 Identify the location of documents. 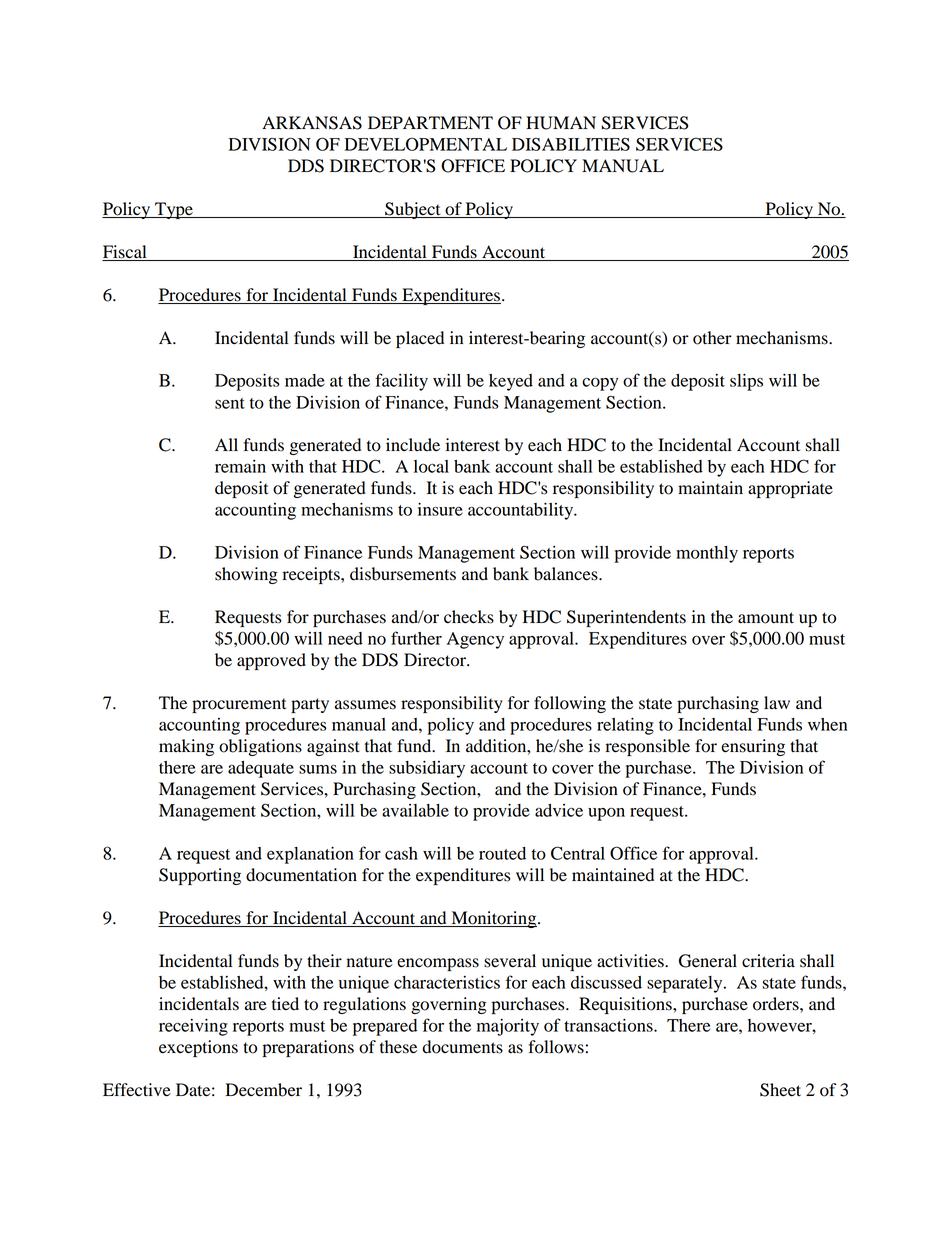
(463, 1047).
